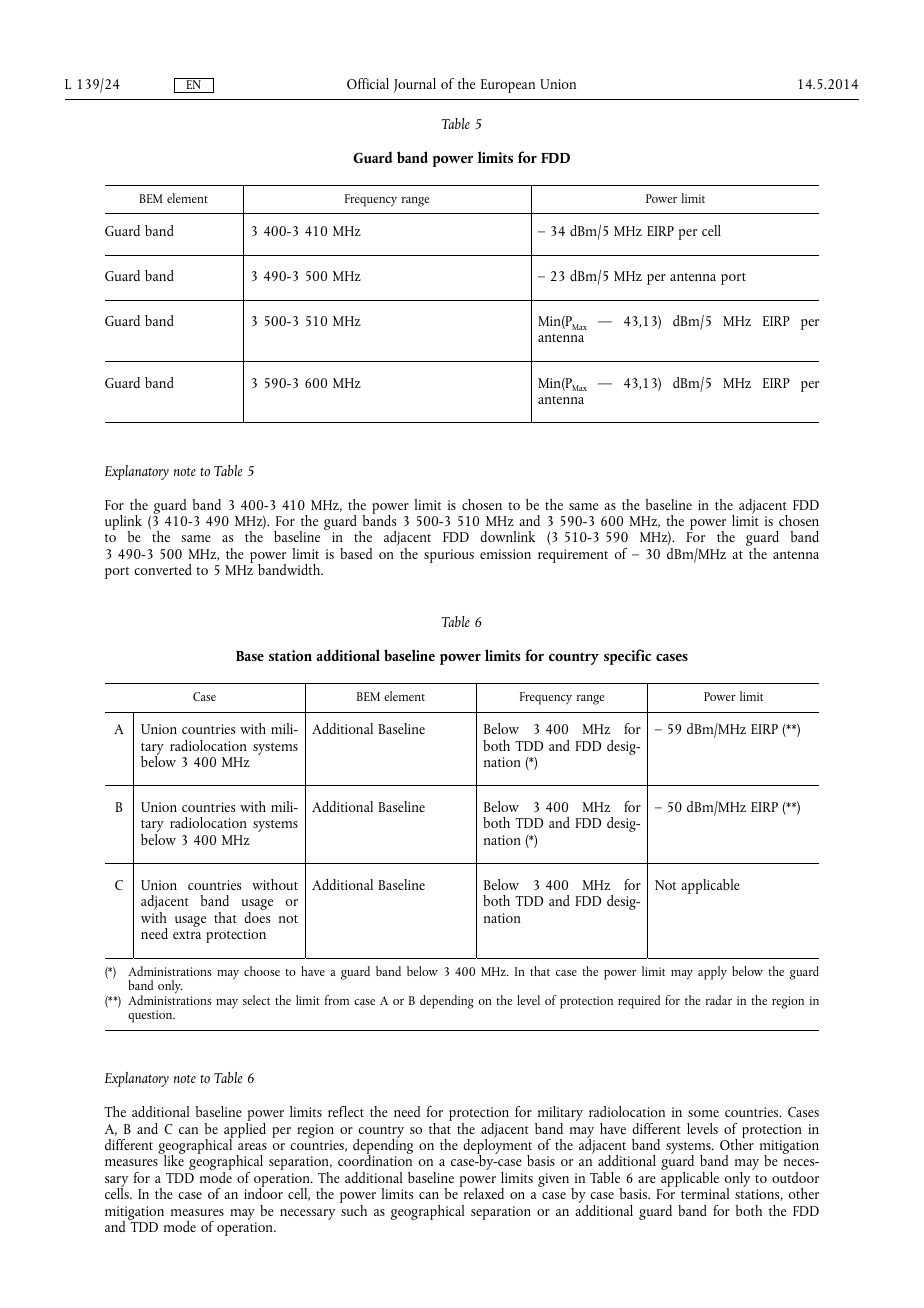  Describe the element at coordinates (414, 85) in the page. I see `Journal` at that location.
